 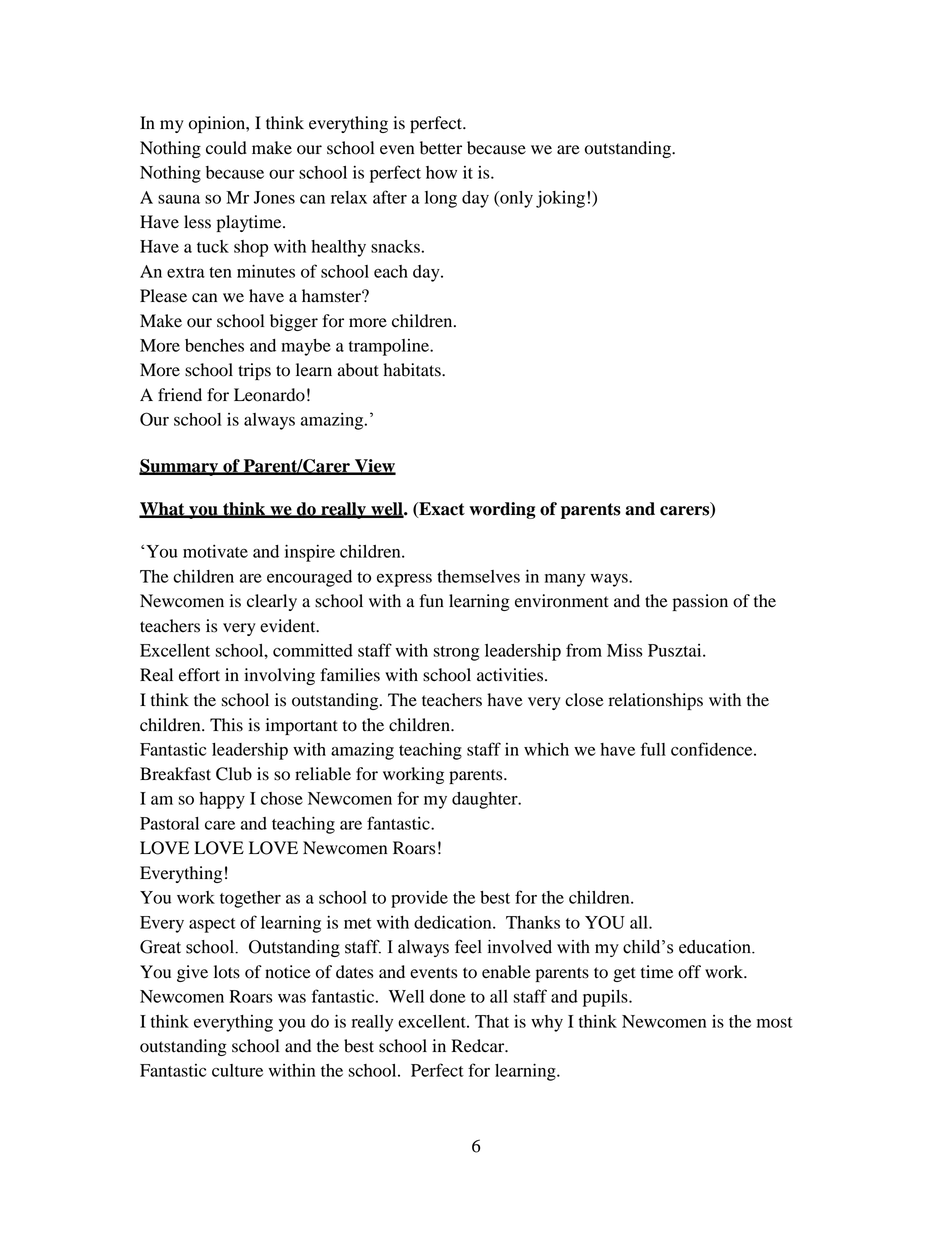 I want to click on culture, so click(x=237, y=1070).
